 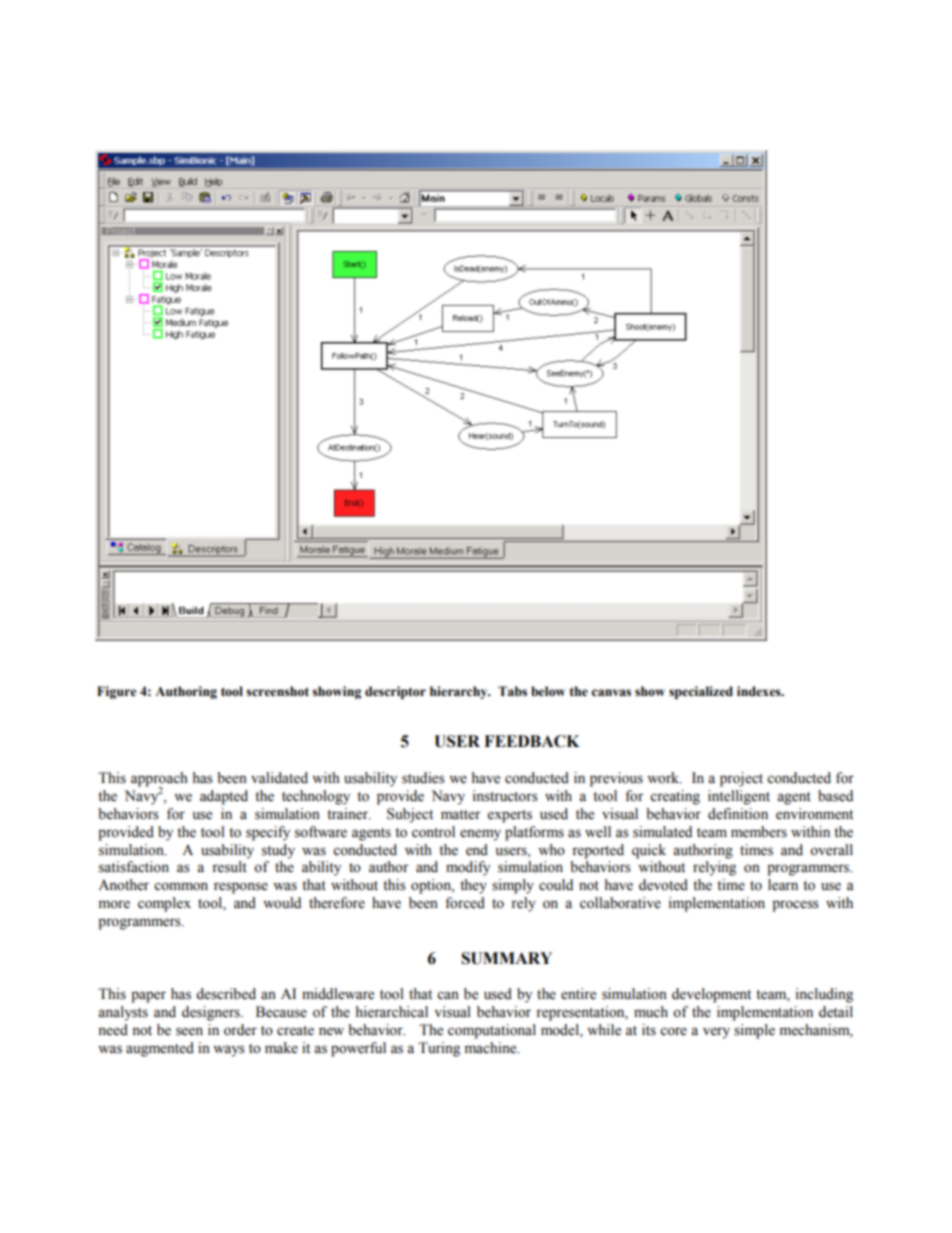 I want to click on modify, so click(x=468, y=868).
